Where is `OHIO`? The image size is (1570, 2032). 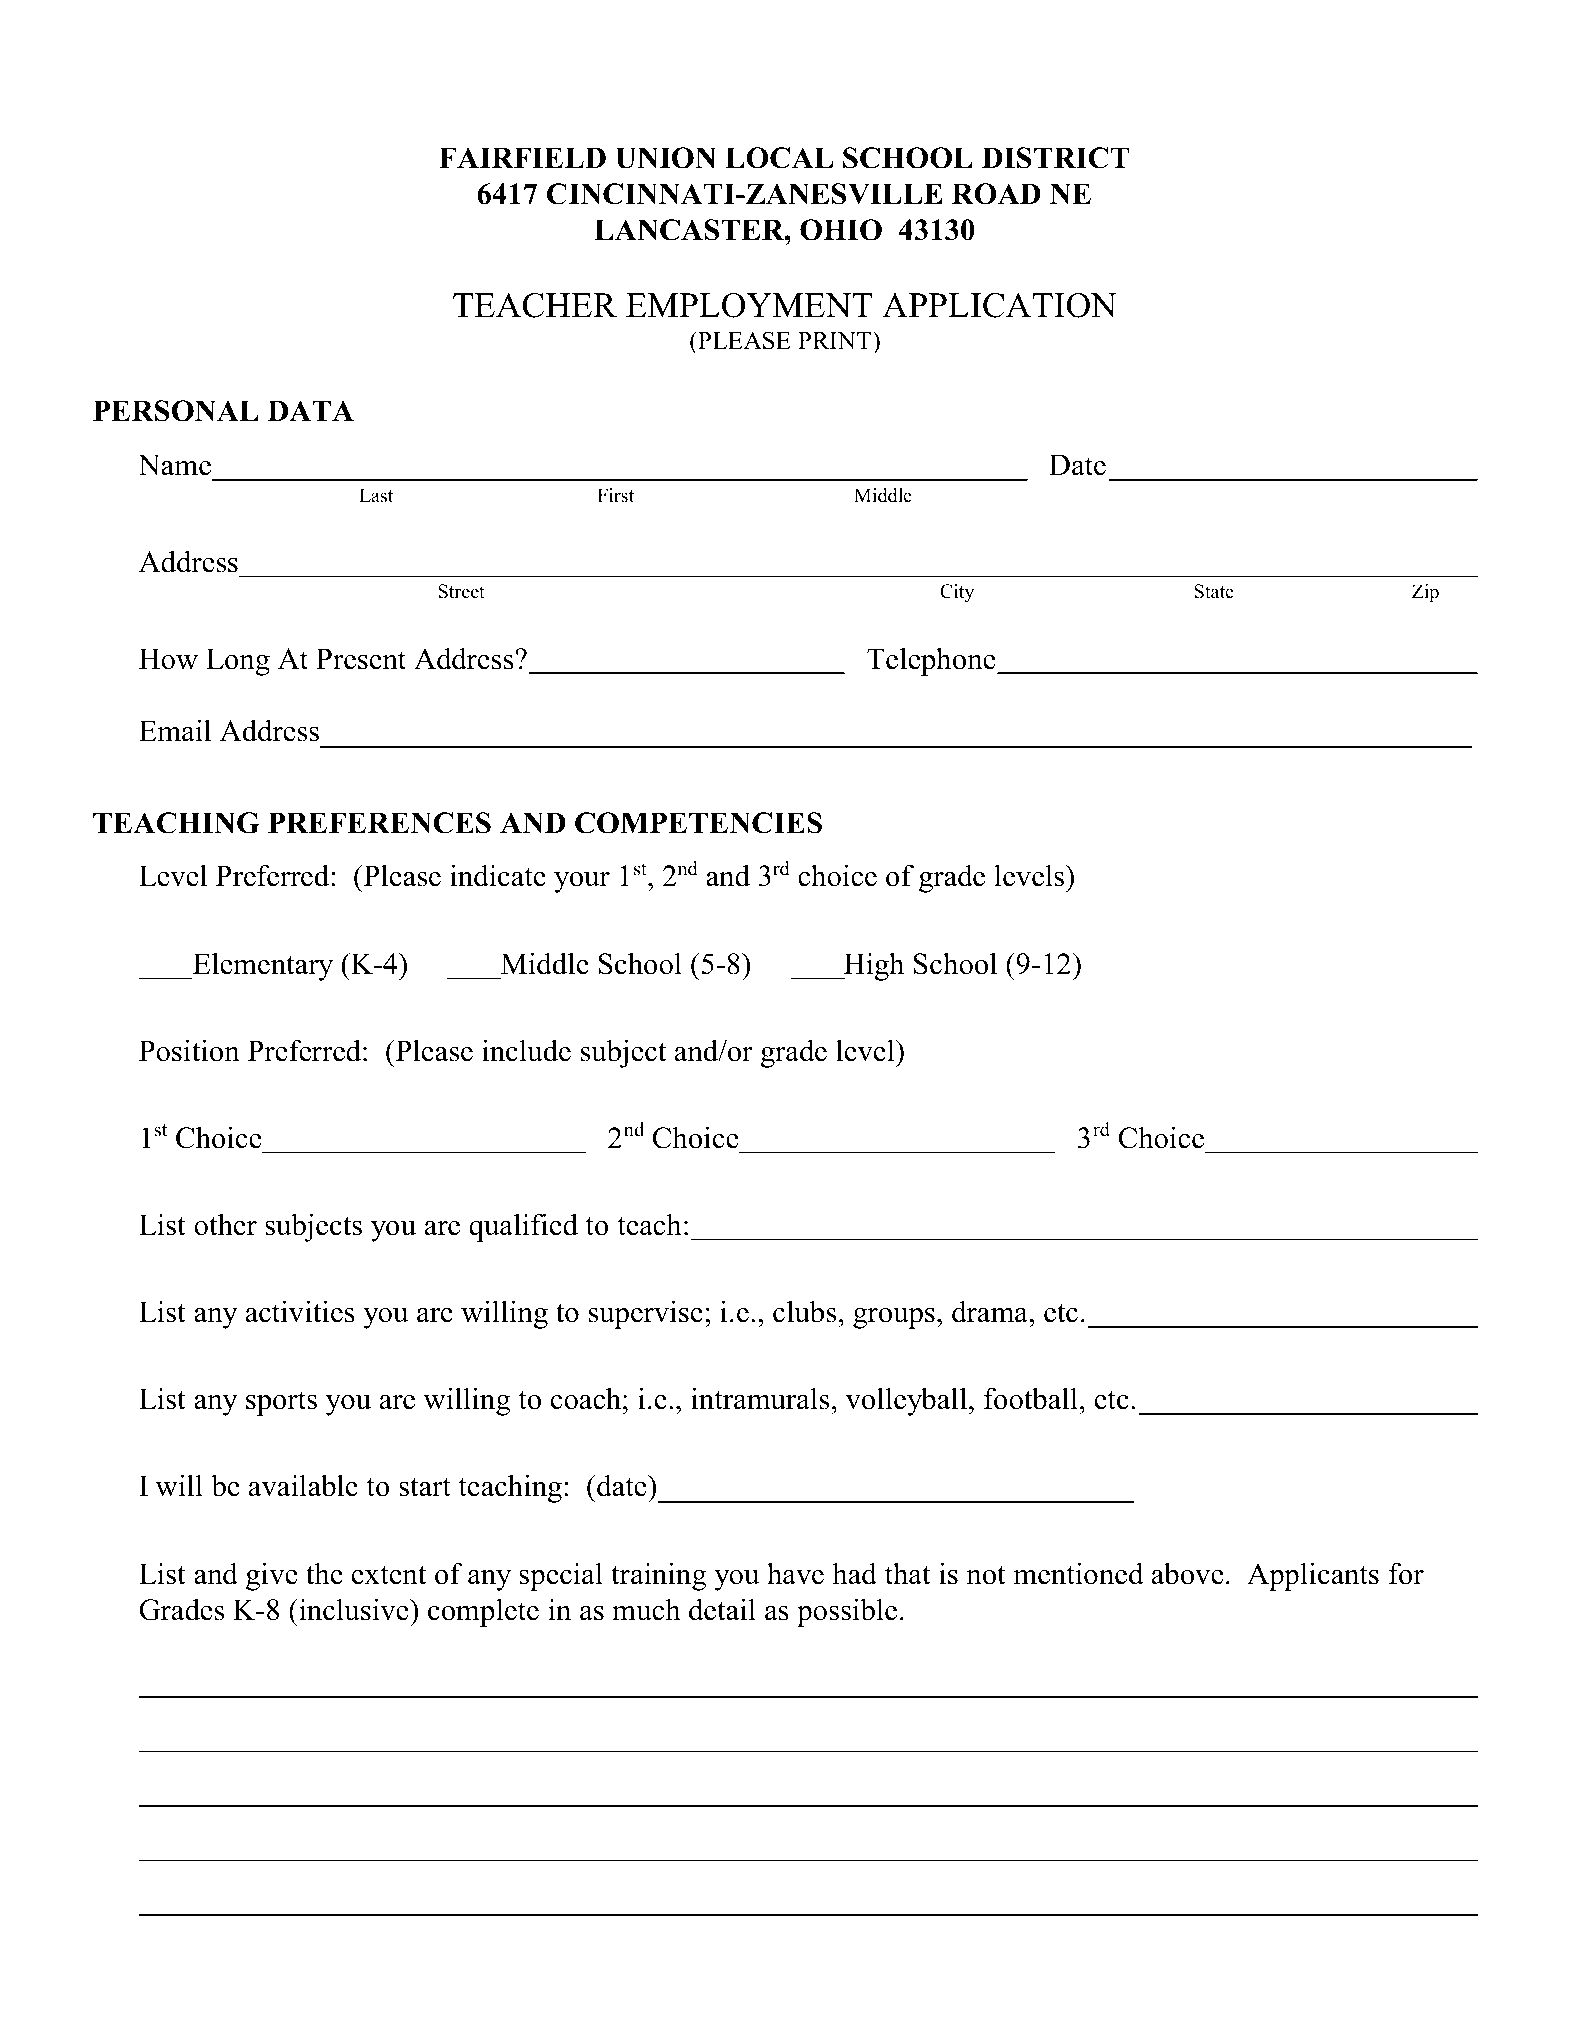 OHIO is located at coordinates (841, 230).
